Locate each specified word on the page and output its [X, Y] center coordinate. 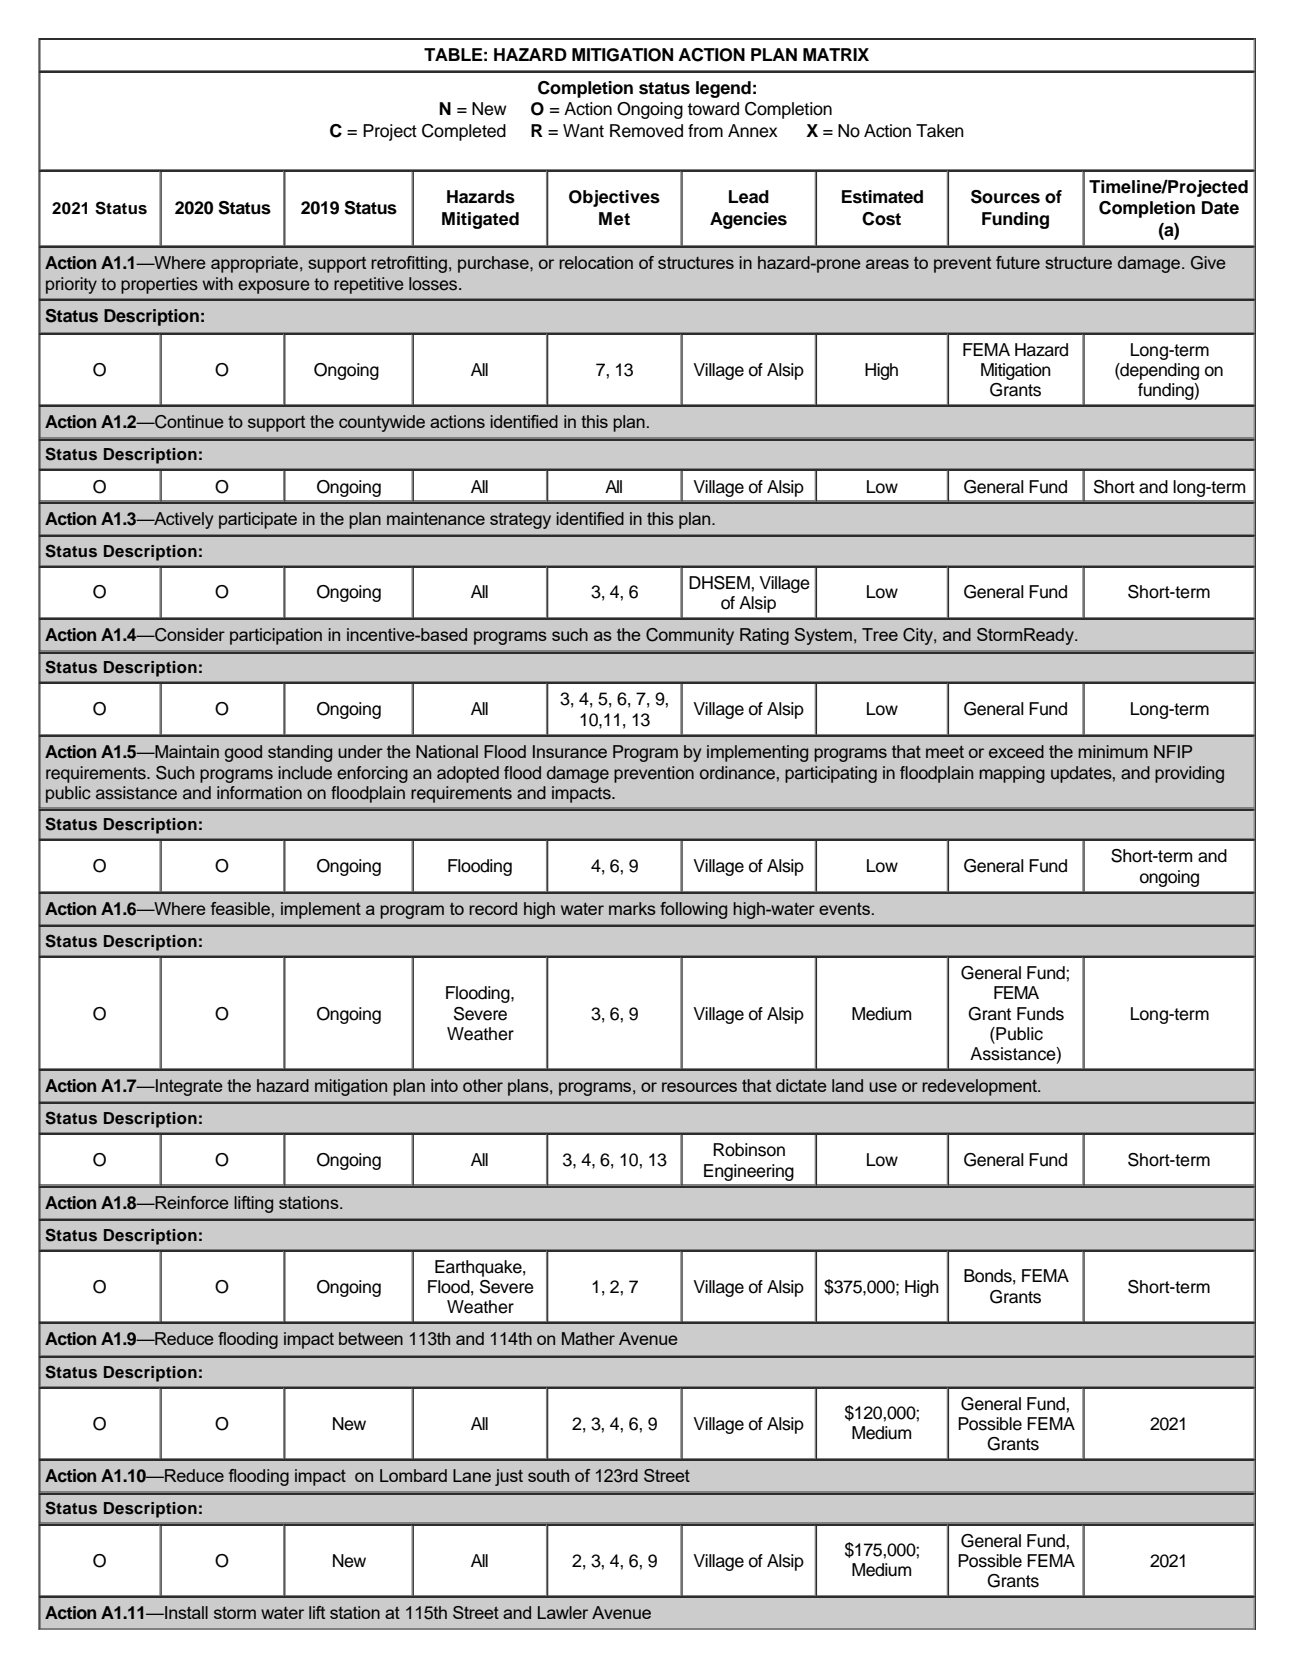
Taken [940, 131]
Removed [646, 131]
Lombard [413, 1475]
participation [276, 636]
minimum [1113, 751]
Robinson [749, 1150]
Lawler [563, 1612]
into [444, 1085]
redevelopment [981, 1087]
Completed [464, 132]
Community [690, 636]
